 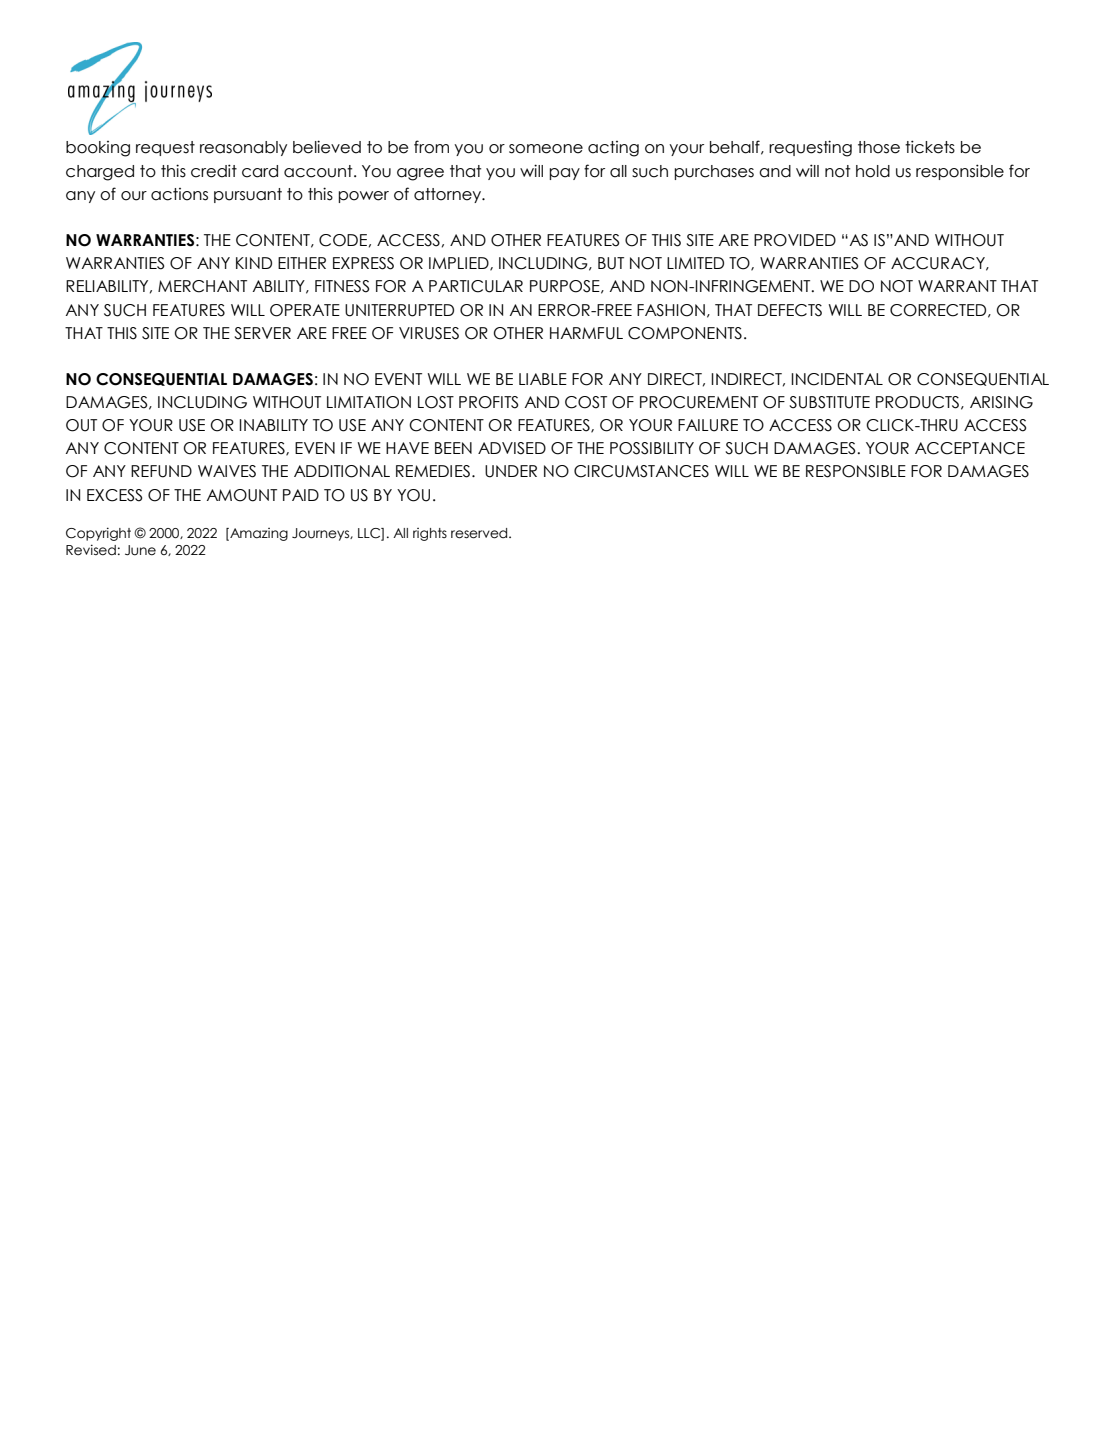 What do you see at coordinates (829, 402) in the document?
I see `SUBSTITUTE` at bounding box center [829, 402].
